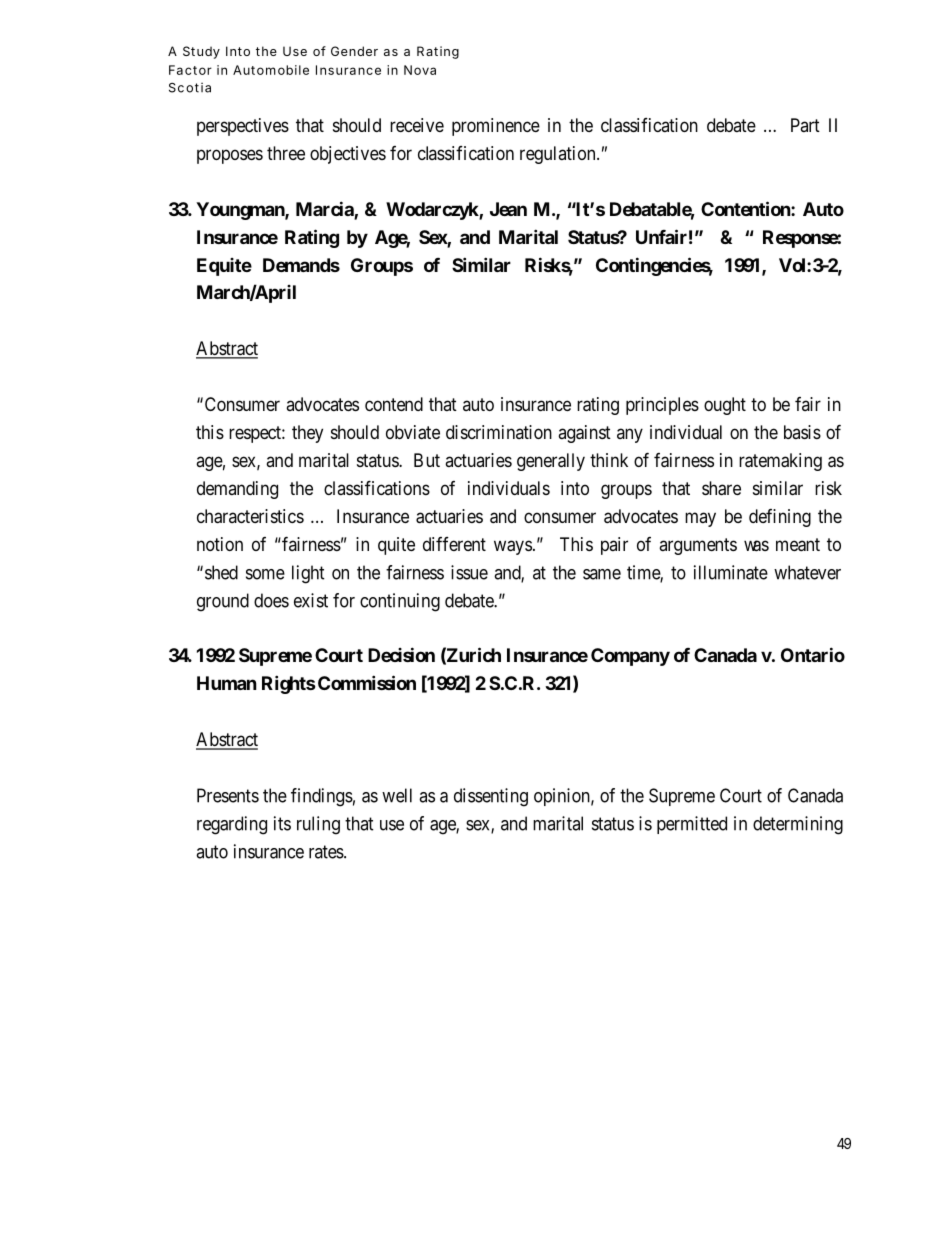 This document has height=1233, width=952. Describe the element at coordinates (265, 574) in the document. I see `some` at that location.
